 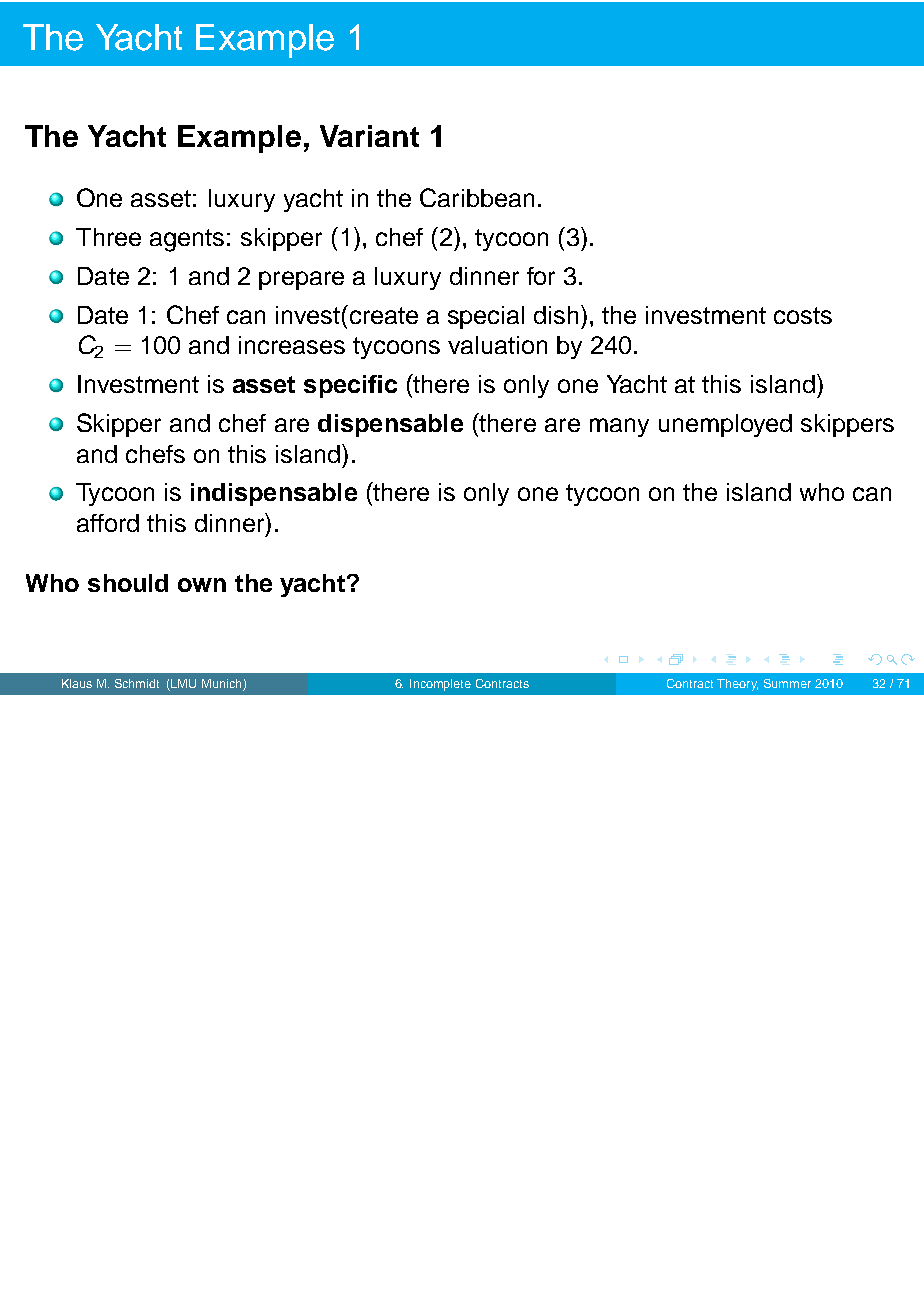 I want to click on Variant, so click(x=369, y=136).
